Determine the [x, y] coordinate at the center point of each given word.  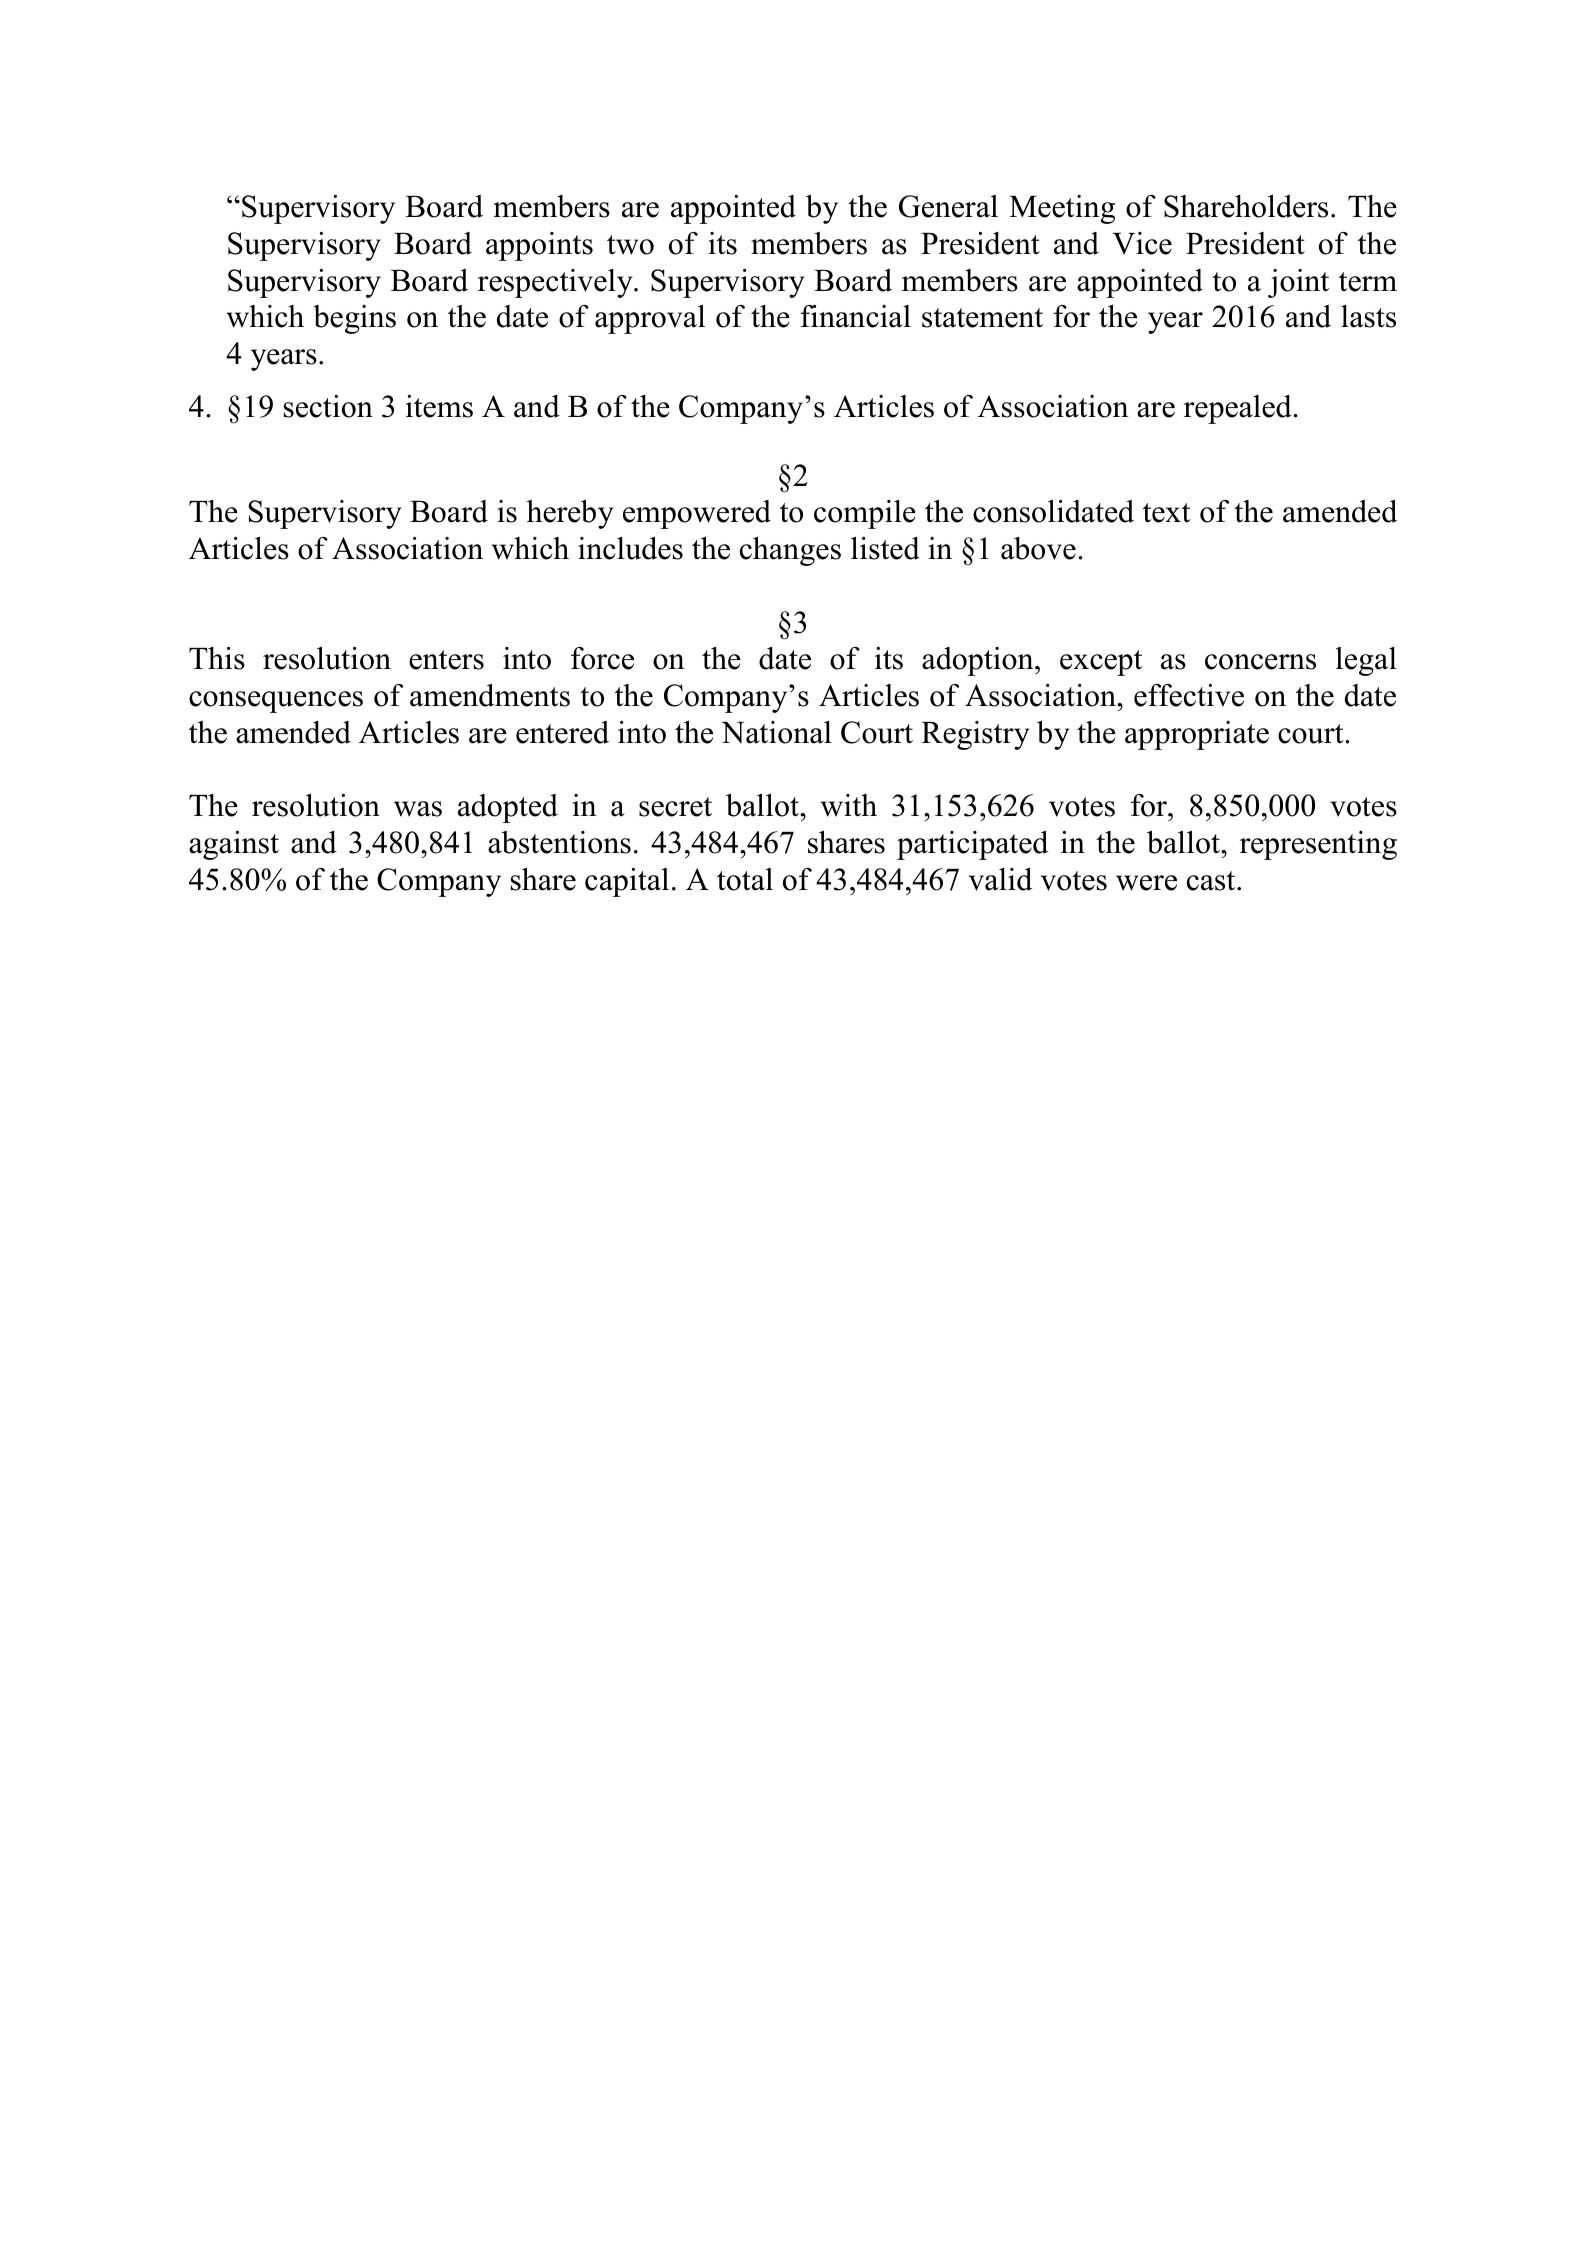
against [234, 845]
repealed [1238, 409]
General [948, 206]
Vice [1142, 243]
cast [1212, 881]
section [328, 406]
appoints [539, 246]
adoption [979, 661]
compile [865, 514]
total [745, 879]
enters [446, 660]
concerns [1260, 662]
